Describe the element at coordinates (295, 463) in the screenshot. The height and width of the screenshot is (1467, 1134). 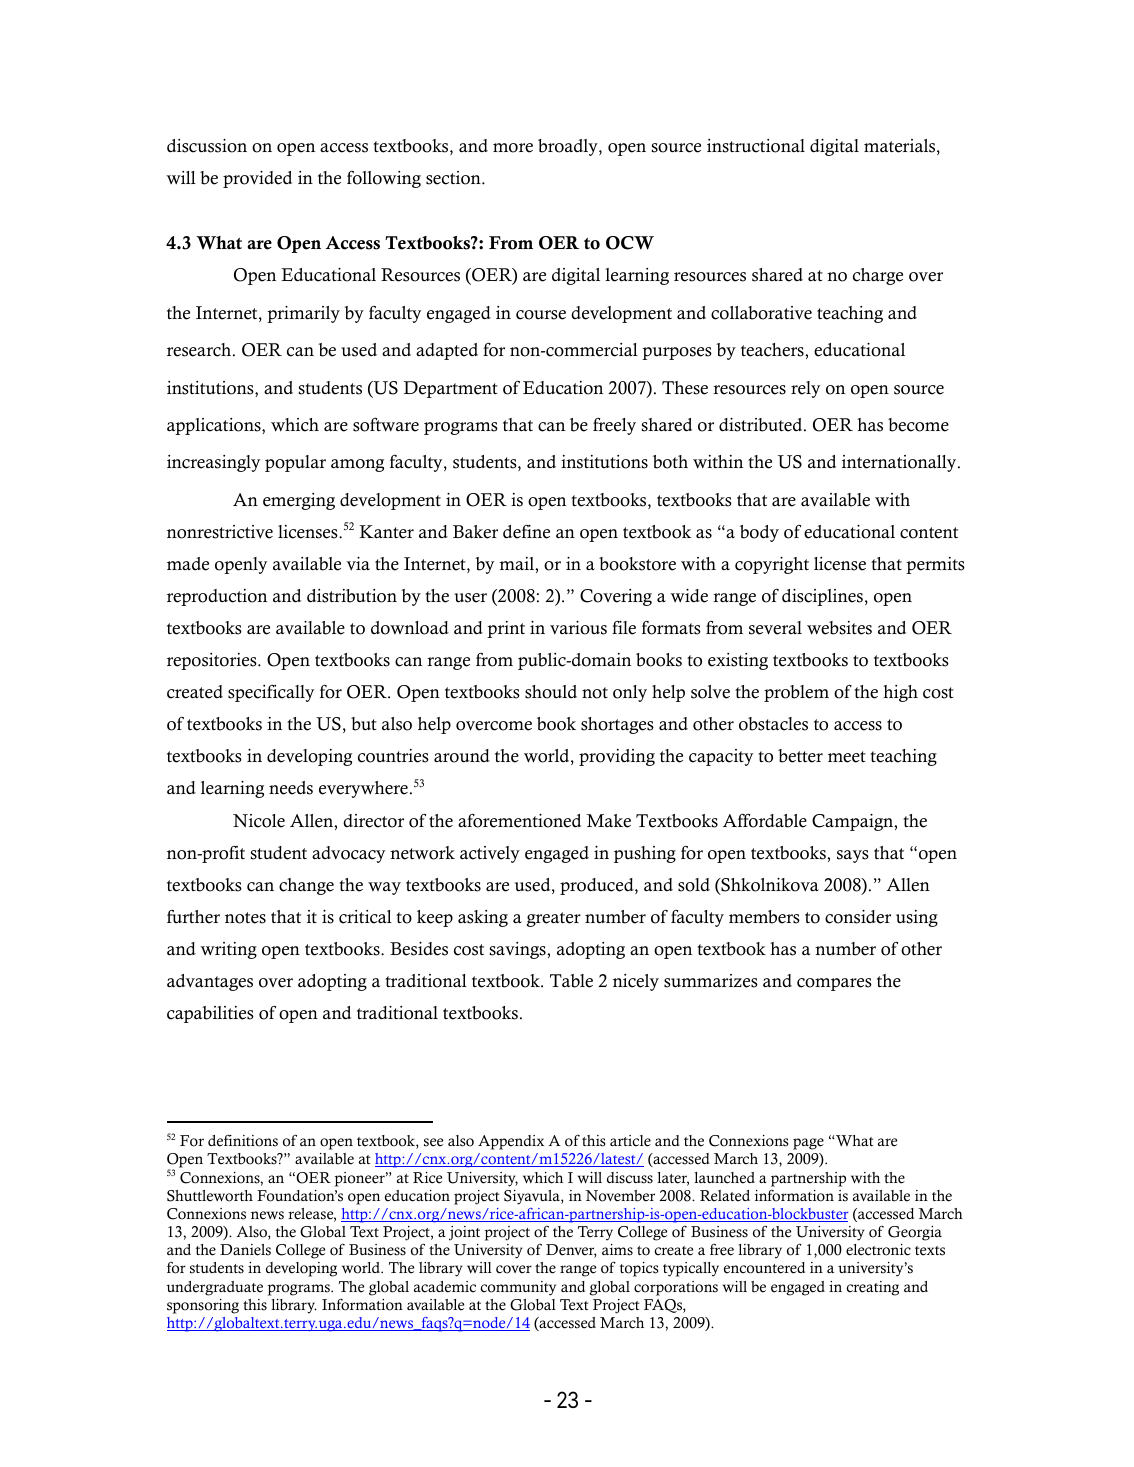
I see `popular` at that location.
